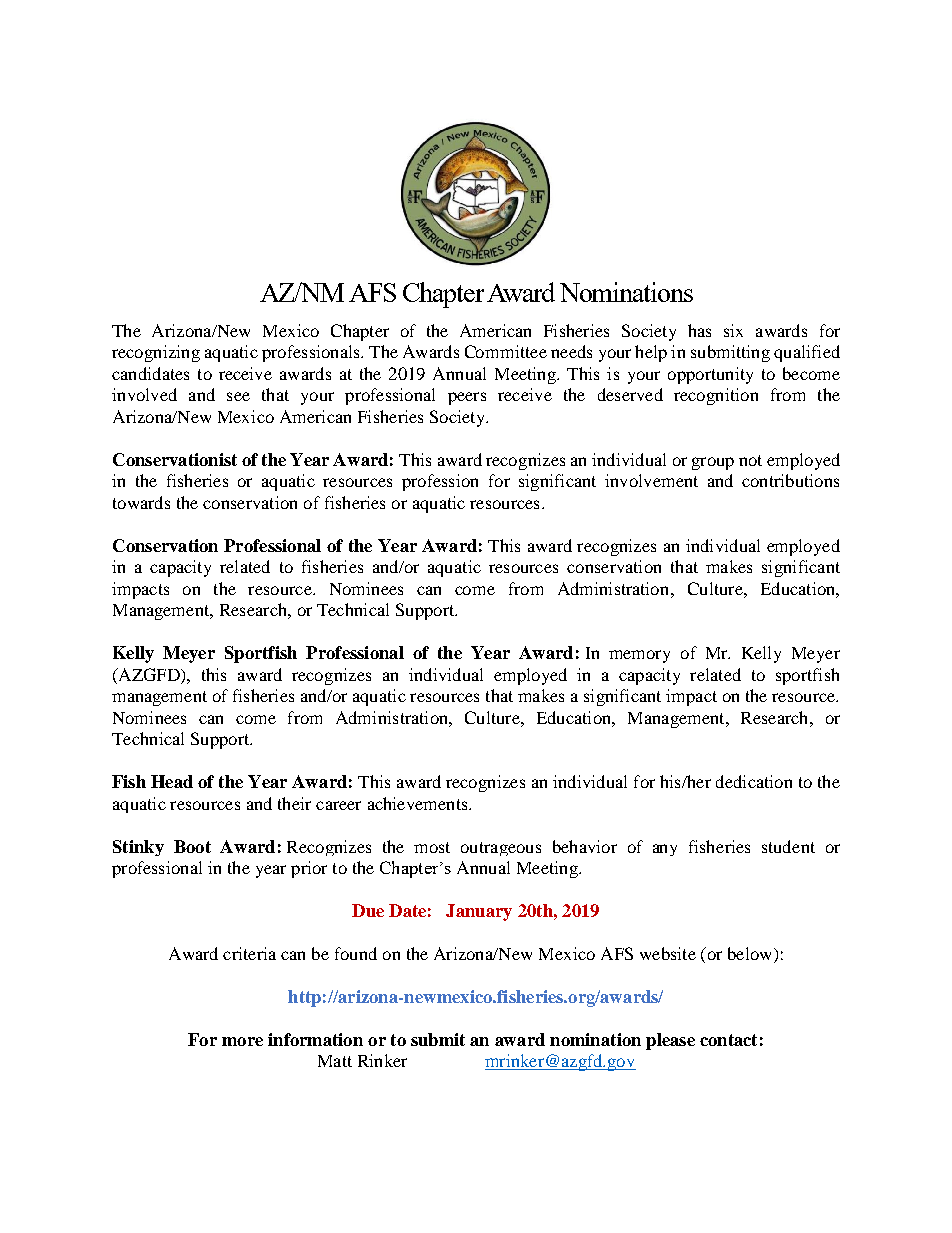 The image size is (952, 1233). What do you see at coordinates (242, 1041) in the document?
I see `more` at bounding box center [242, 1041].
